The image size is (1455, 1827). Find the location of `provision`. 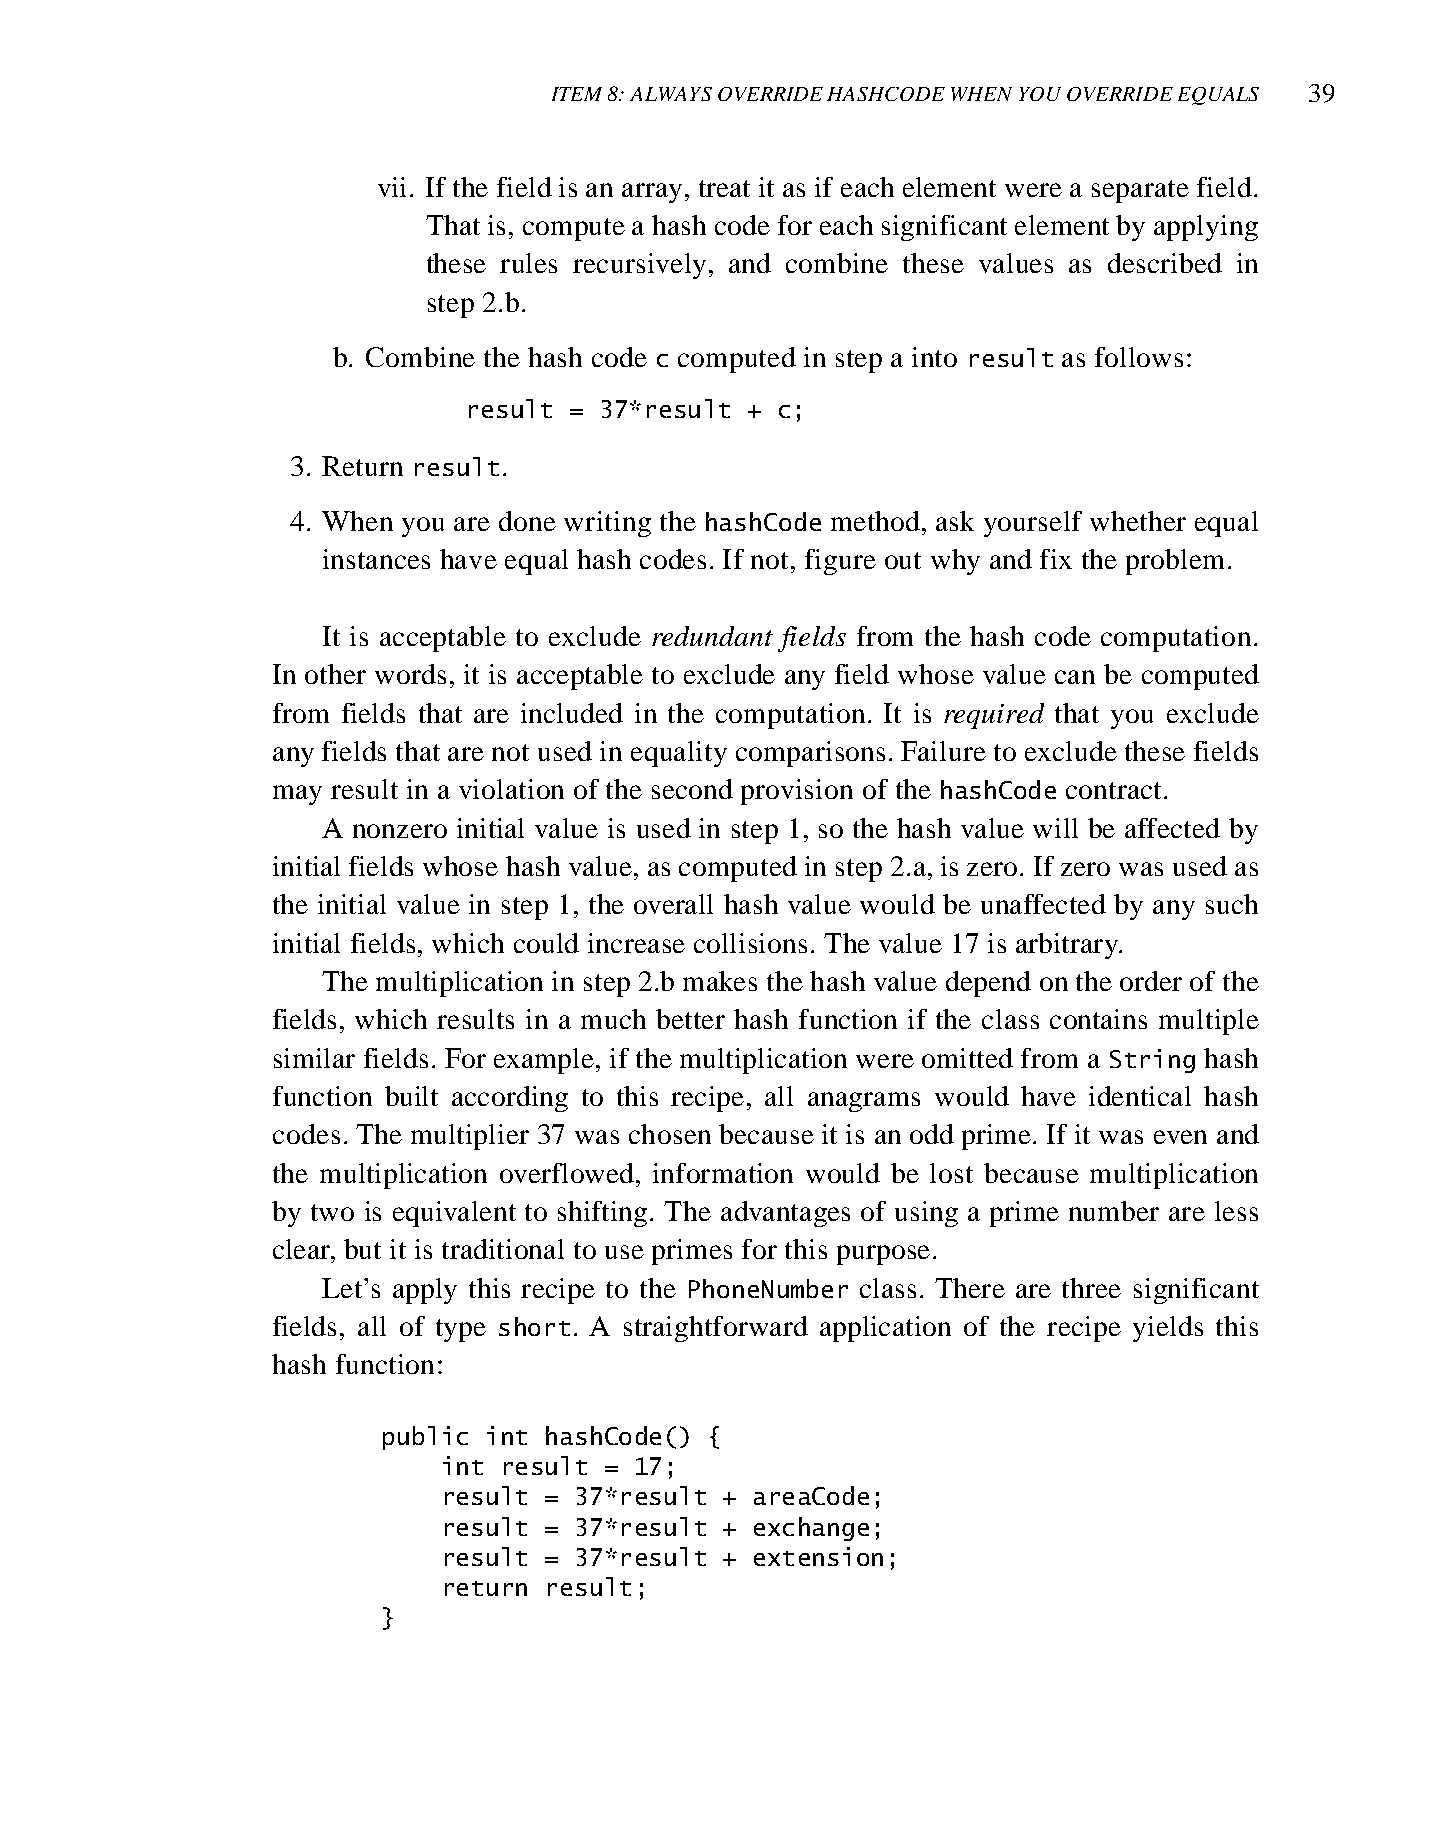

provision is located at coordinates (797, 792).
